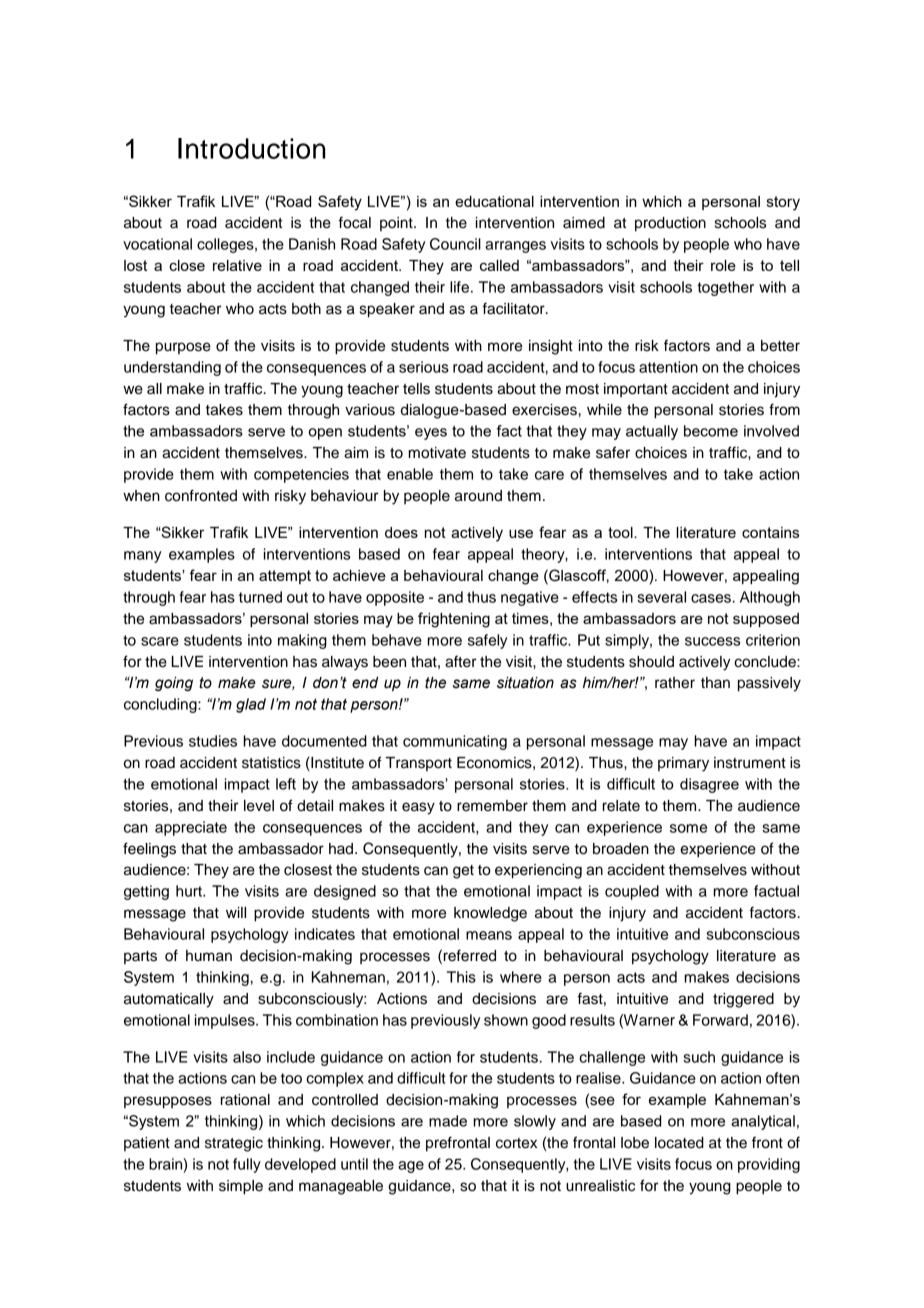 The height and width of the document is (1308, 924). I want to click on around, so click(478, 496).
